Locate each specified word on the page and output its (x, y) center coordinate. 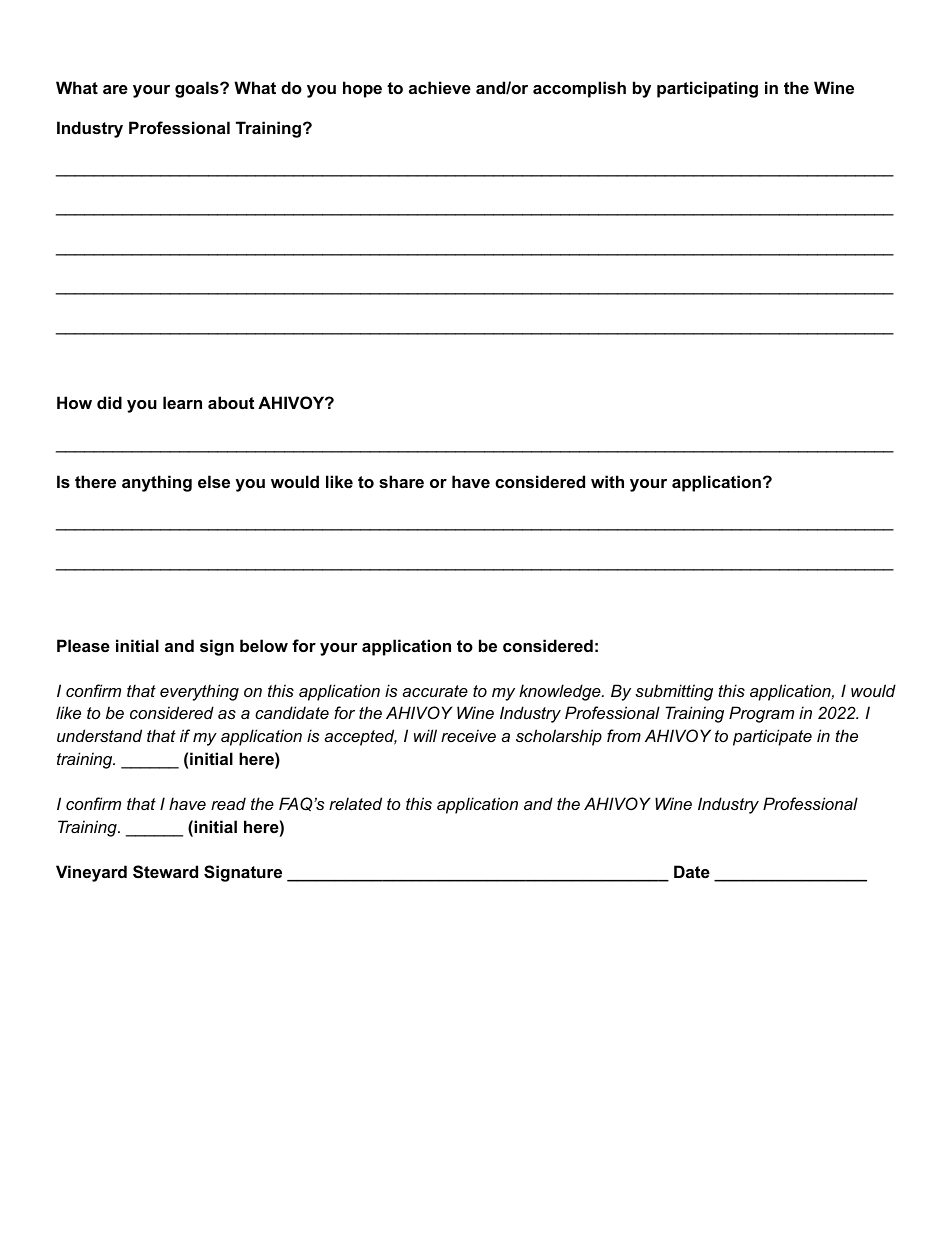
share (401, 481)
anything (157, 483)
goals (198, 89)
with (607, 481)
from (624, 735)
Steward (165, 872)
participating (707, 89)
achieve (440, 87)
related (355, 803)
